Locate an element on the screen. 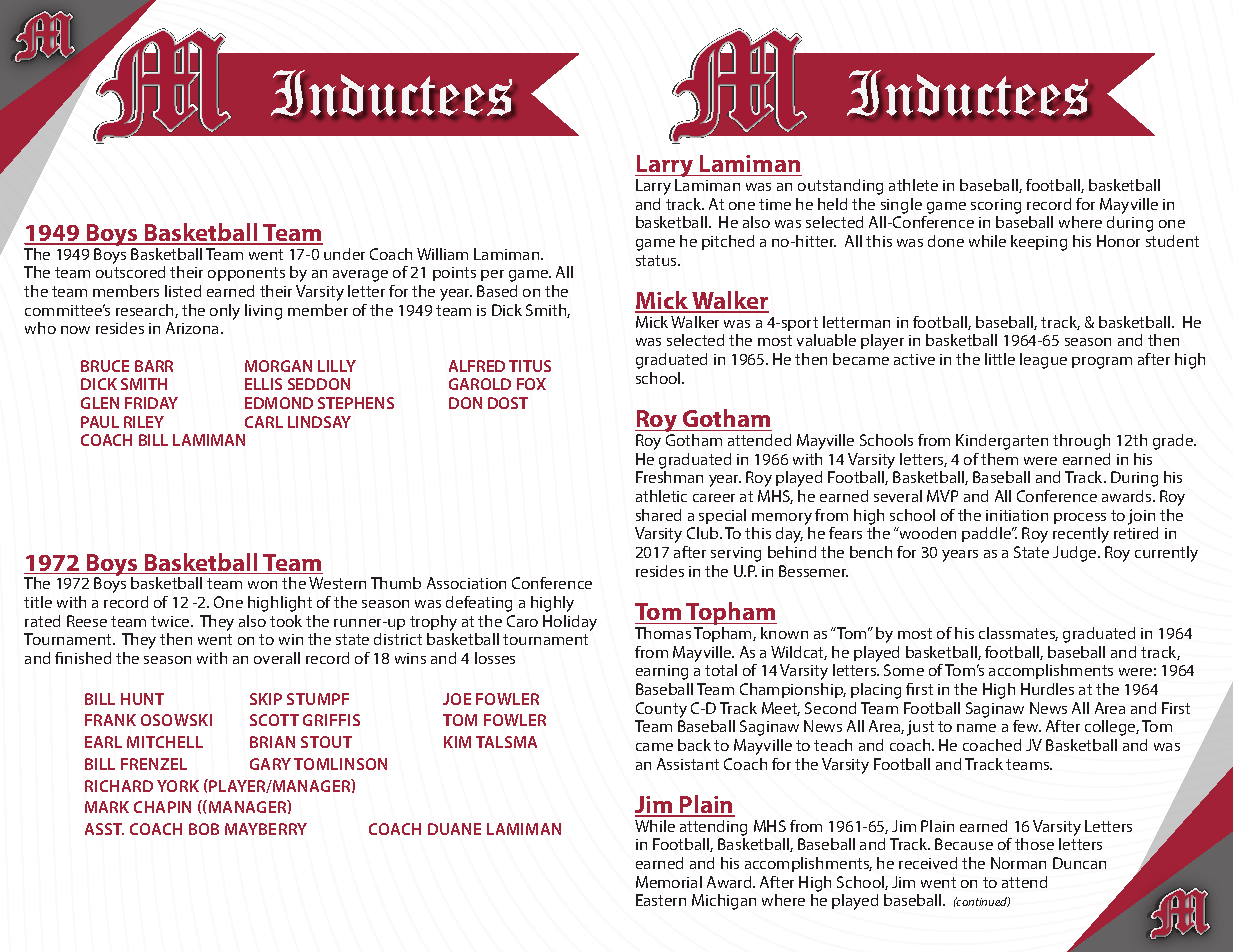  won is located at coordinates (262, 585).
